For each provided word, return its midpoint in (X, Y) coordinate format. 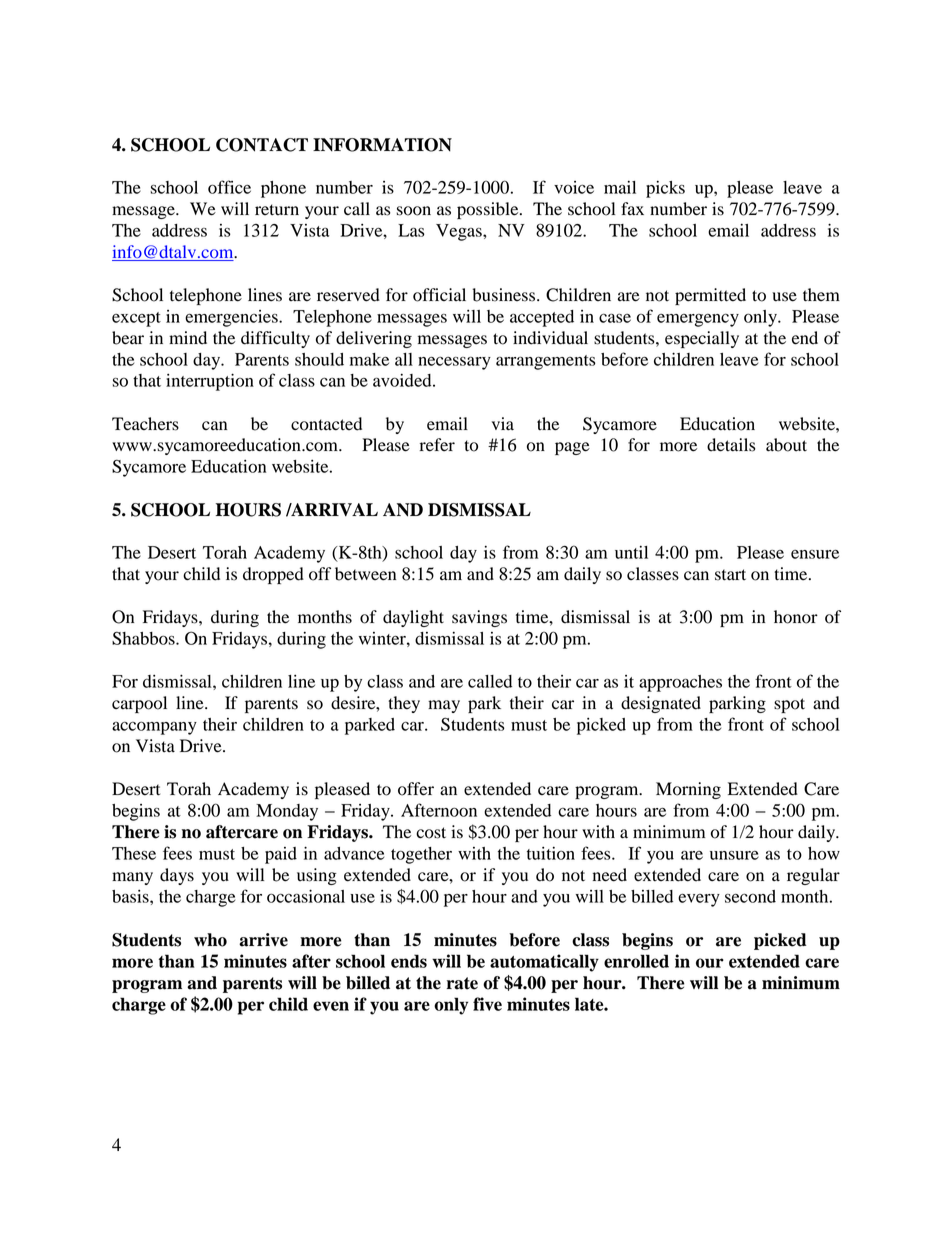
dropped (273, 575)
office (229, 187)
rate (462, 983)
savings (479, 618)
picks (665, 189)
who (210, 940)
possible (489, 210)
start (730, 575)
